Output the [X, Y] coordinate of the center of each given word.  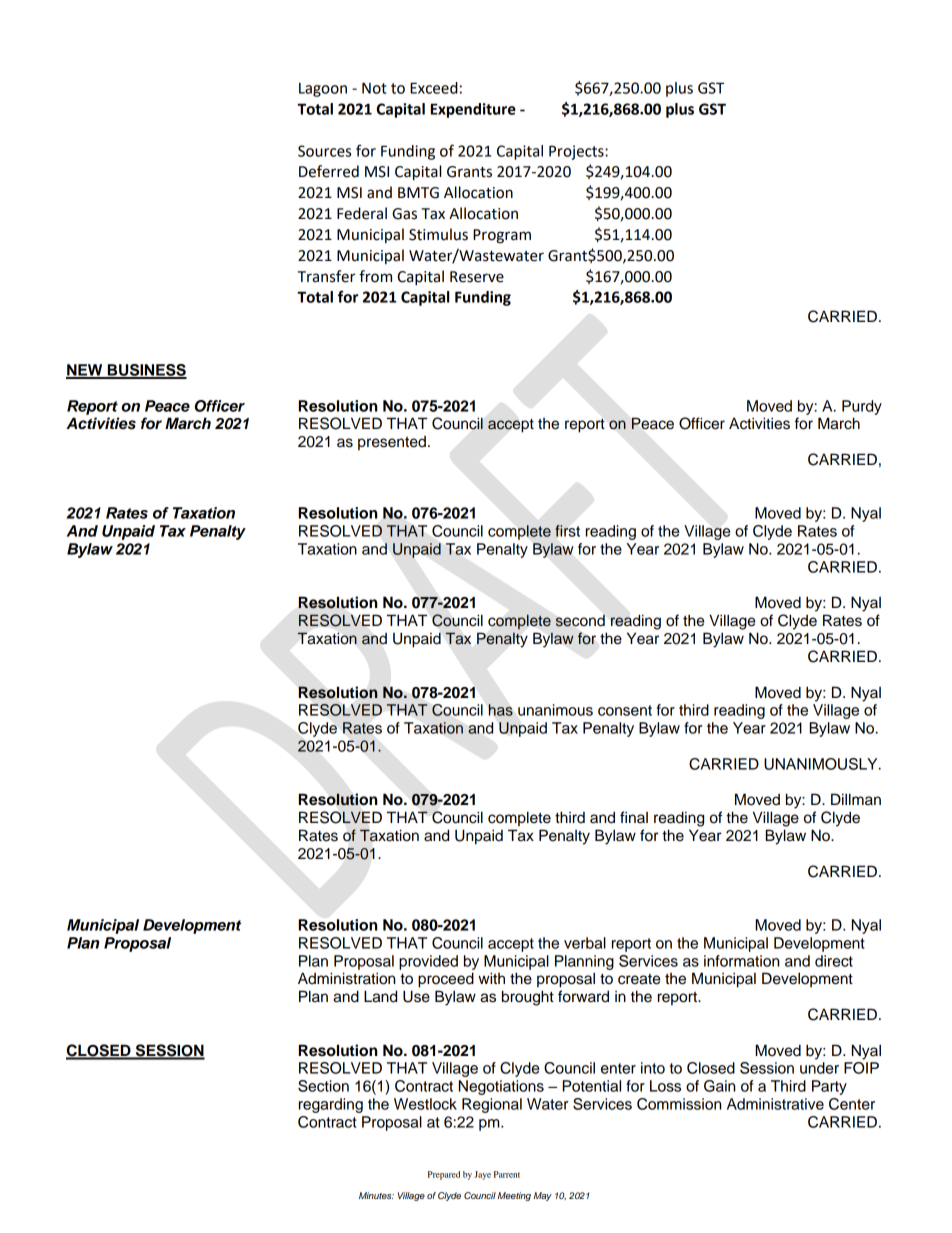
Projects [577, 152]
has [501, 710]
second [580, 620]
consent [625, 710]
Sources [324, 151]
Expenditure [473, 110]
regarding [331, 1105]
